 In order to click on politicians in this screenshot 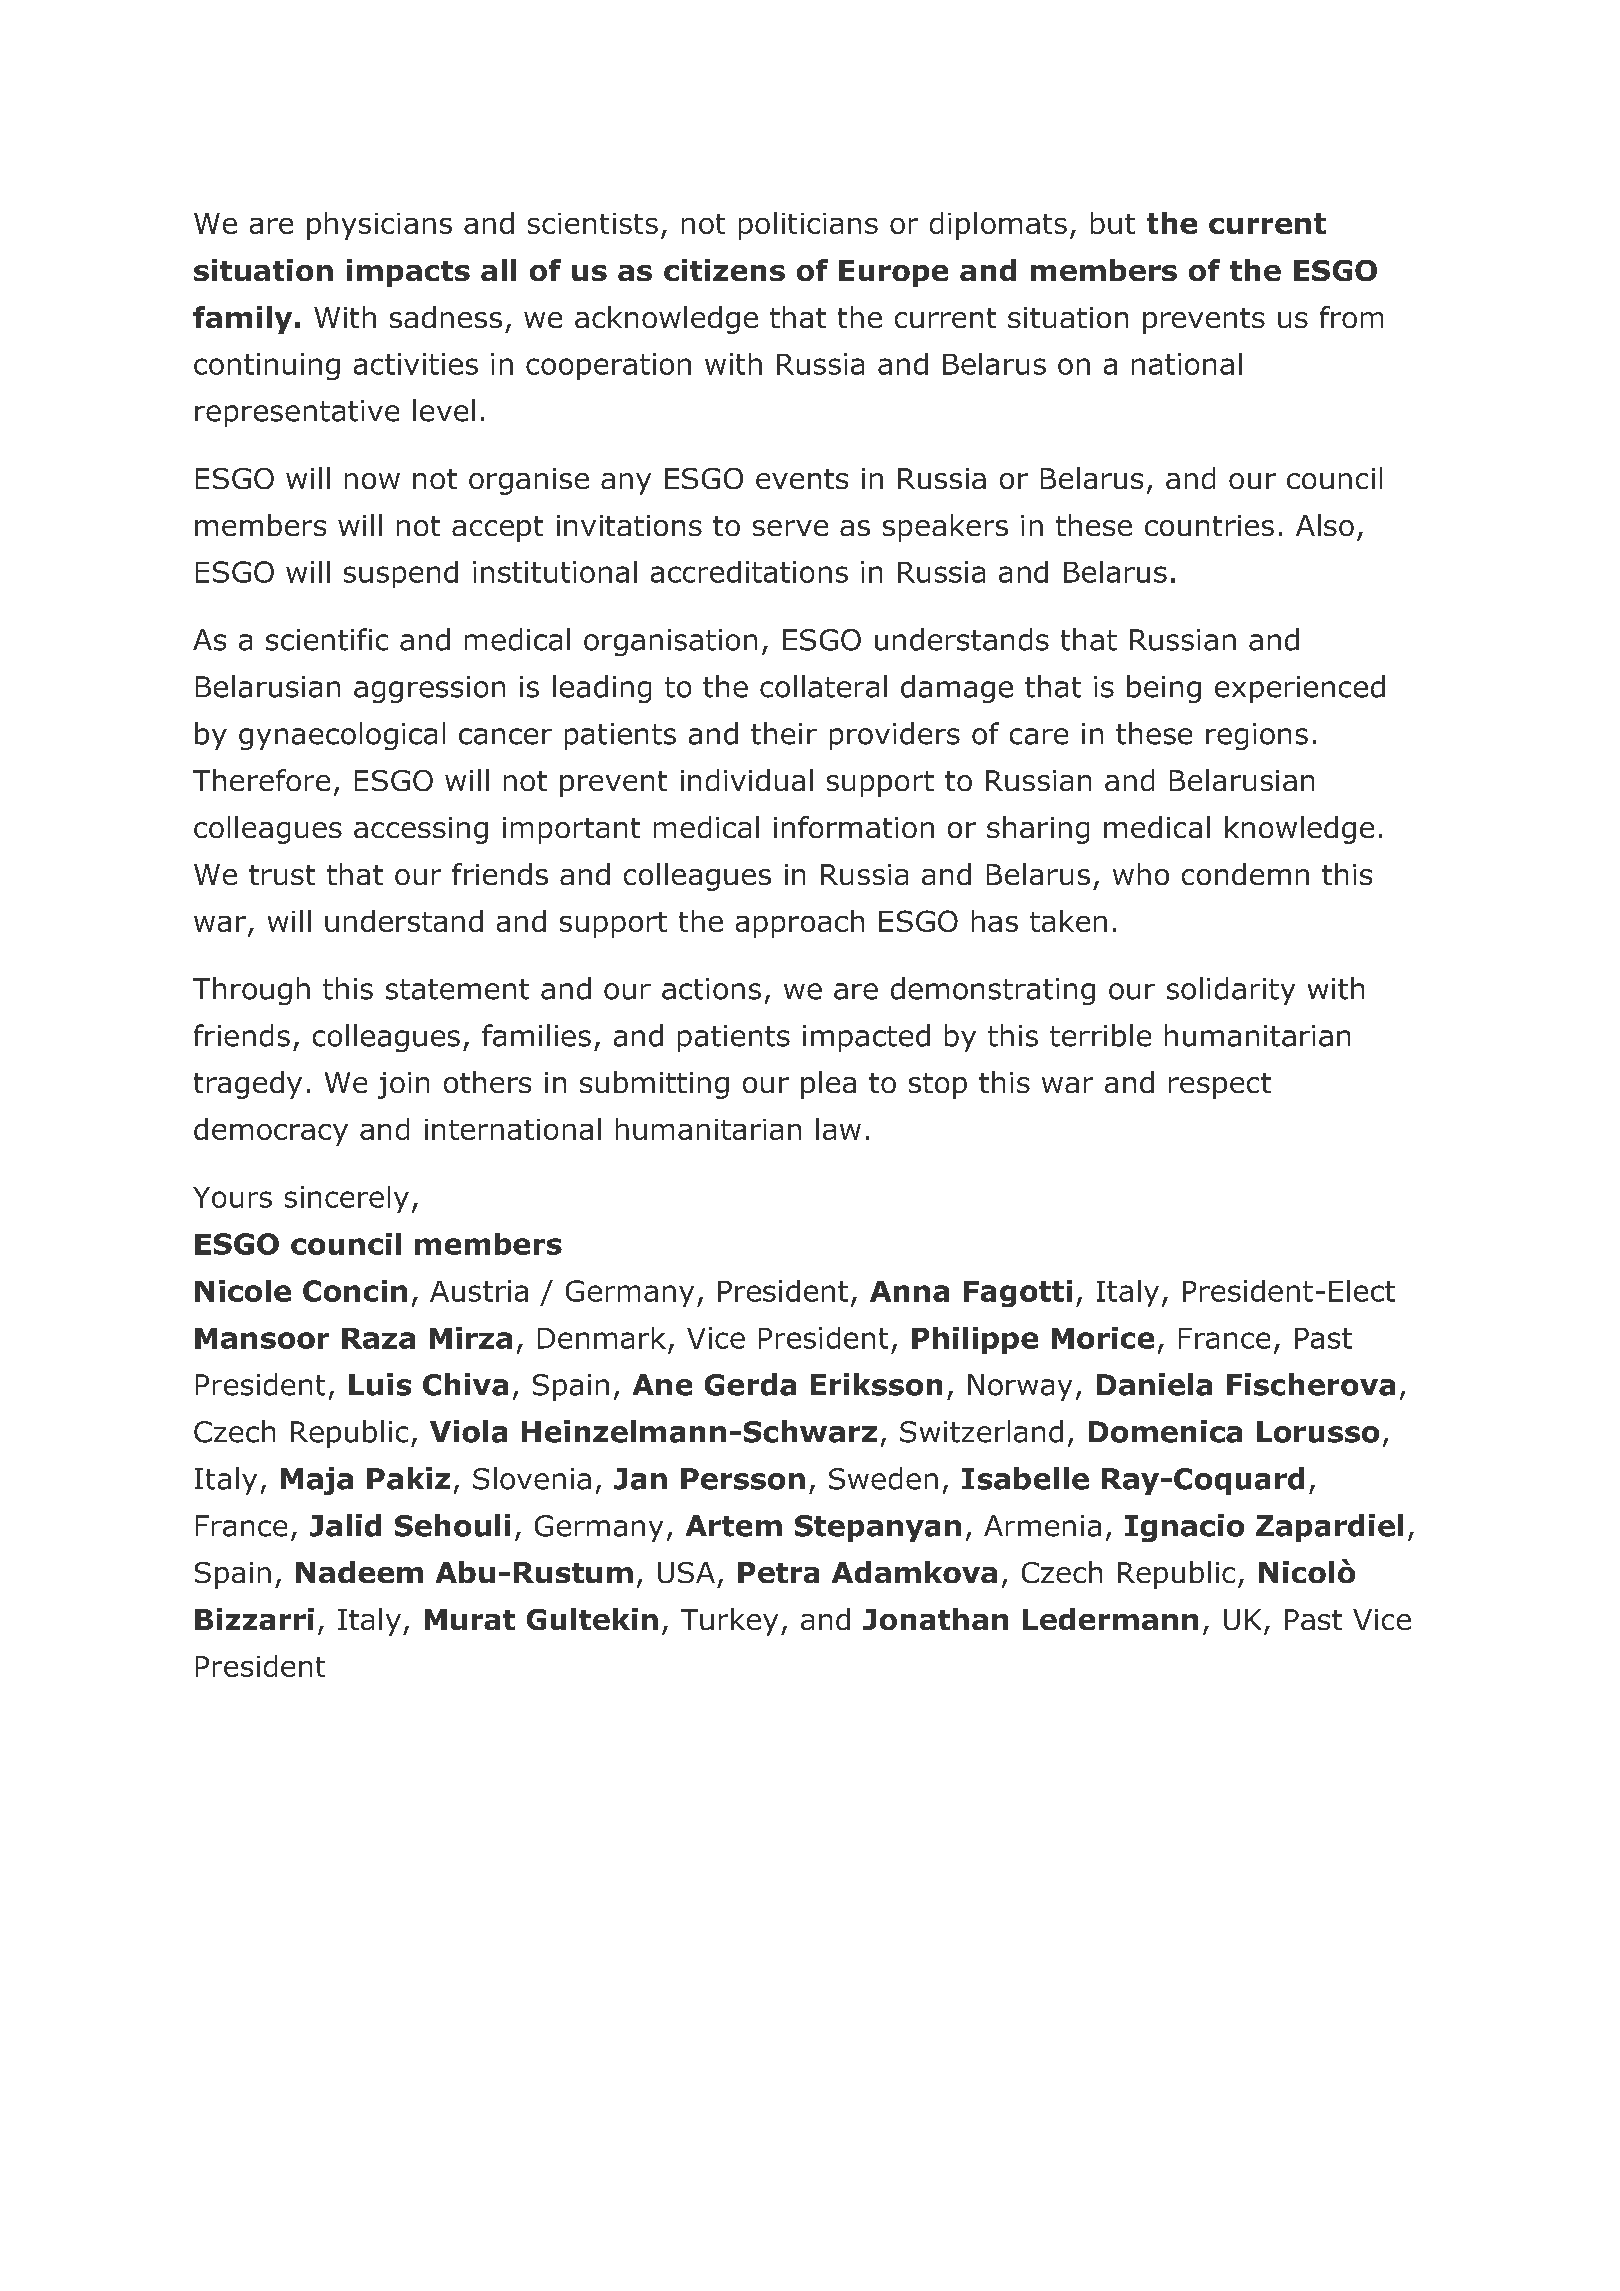, I will do `click(808, 226)`.
